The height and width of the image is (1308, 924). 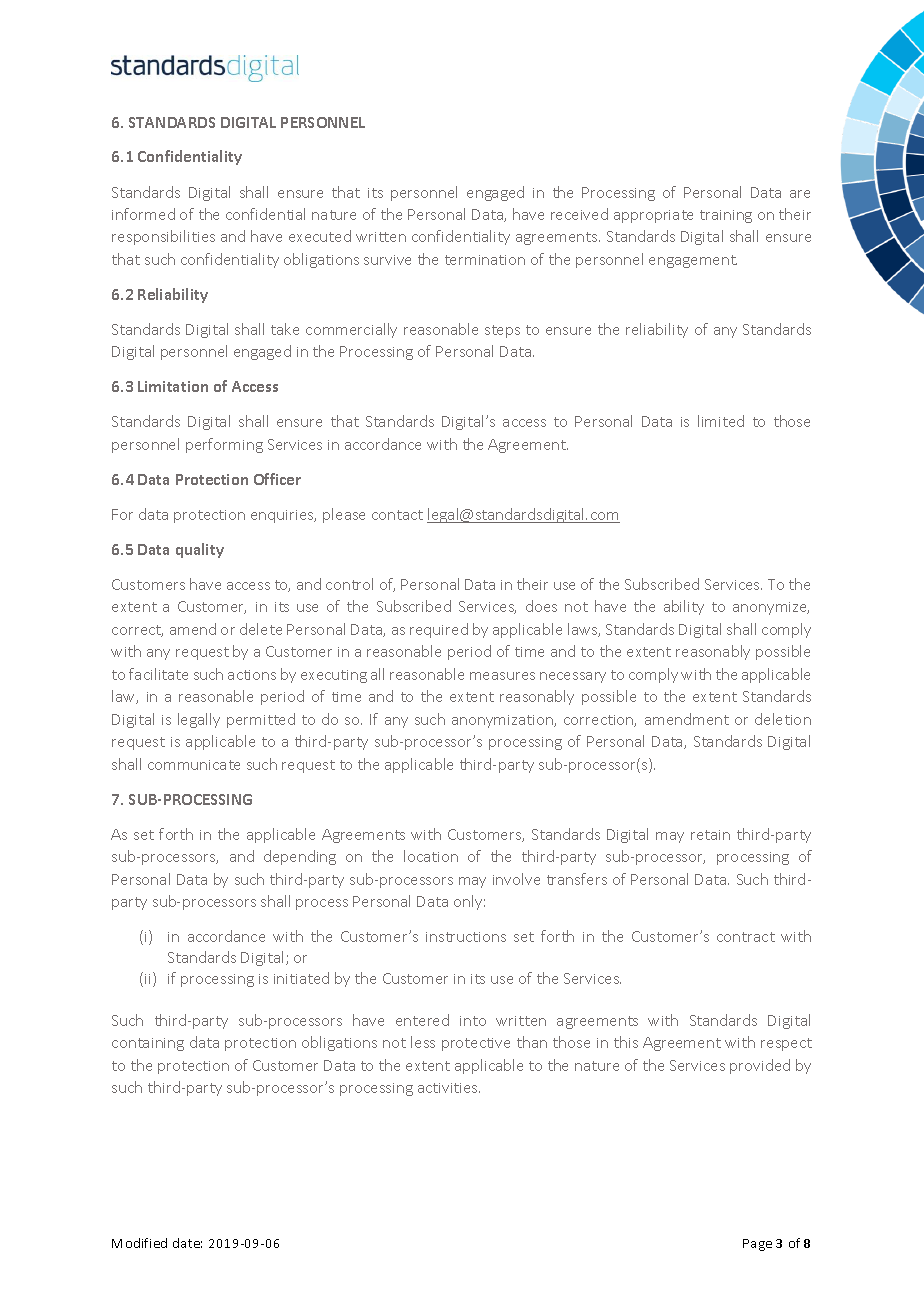 What do you see at coordinates (726, 216) in the image?
I see `training` at bounding box center [726, 216].
